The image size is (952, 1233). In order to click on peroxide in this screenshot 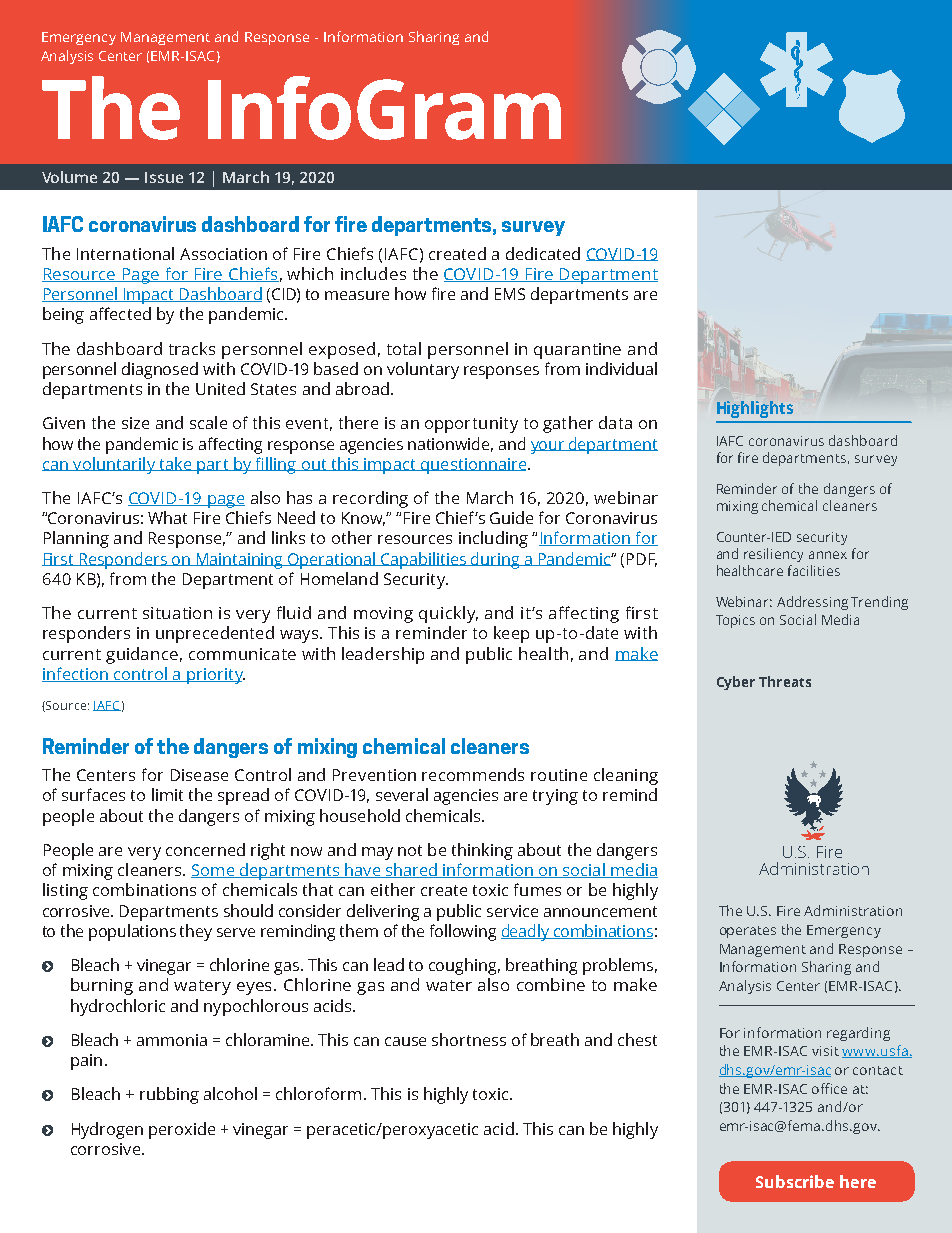, I will do `click(182, 1130)`.
